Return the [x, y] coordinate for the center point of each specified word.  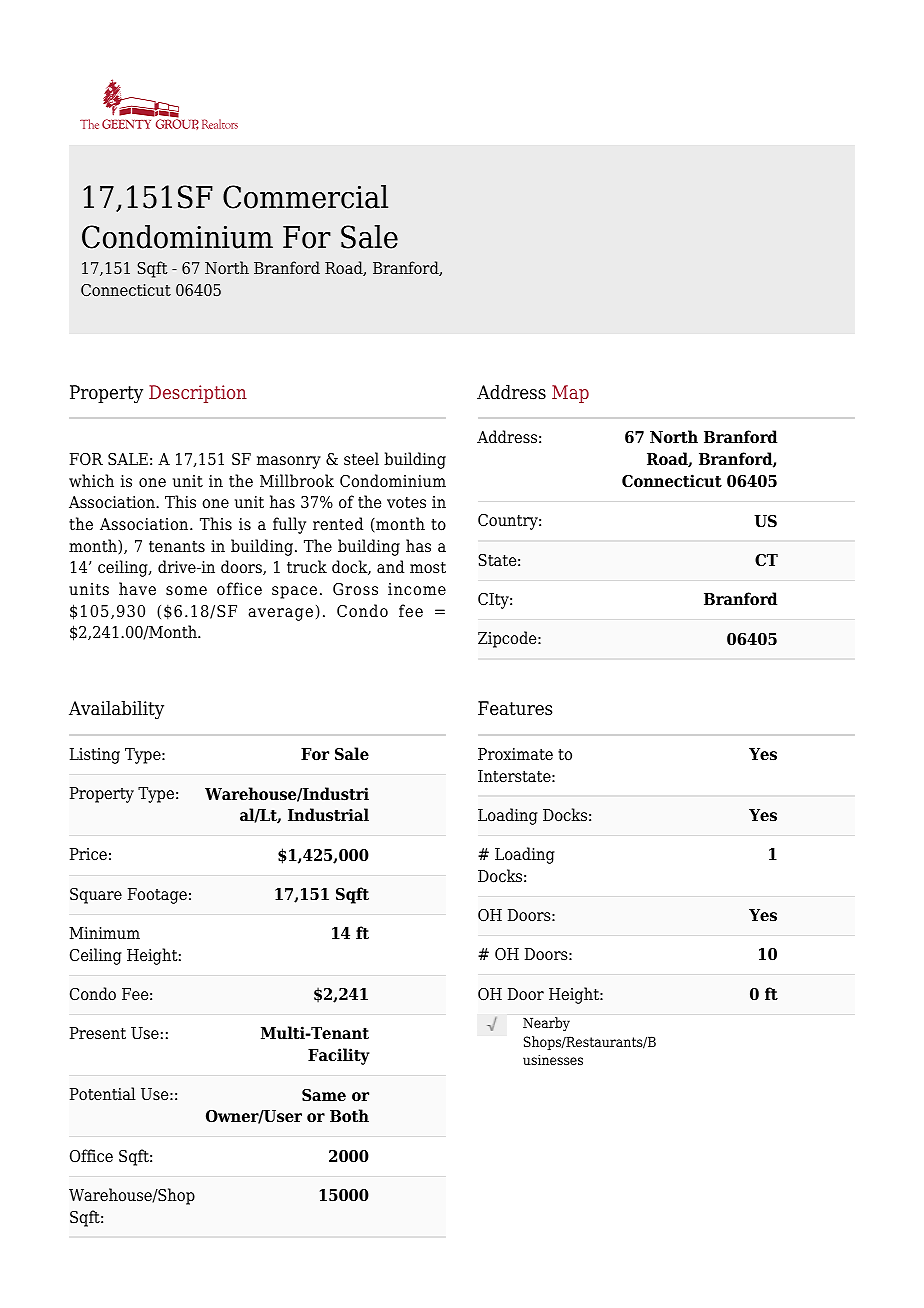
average [280, 614]
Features [515, 708]
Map [570, 394]
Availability [116, 710]
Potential [103, 1094]
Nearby [546, 1024]
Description [198, 394]
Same [324, 1095]
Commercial [305, 197]
